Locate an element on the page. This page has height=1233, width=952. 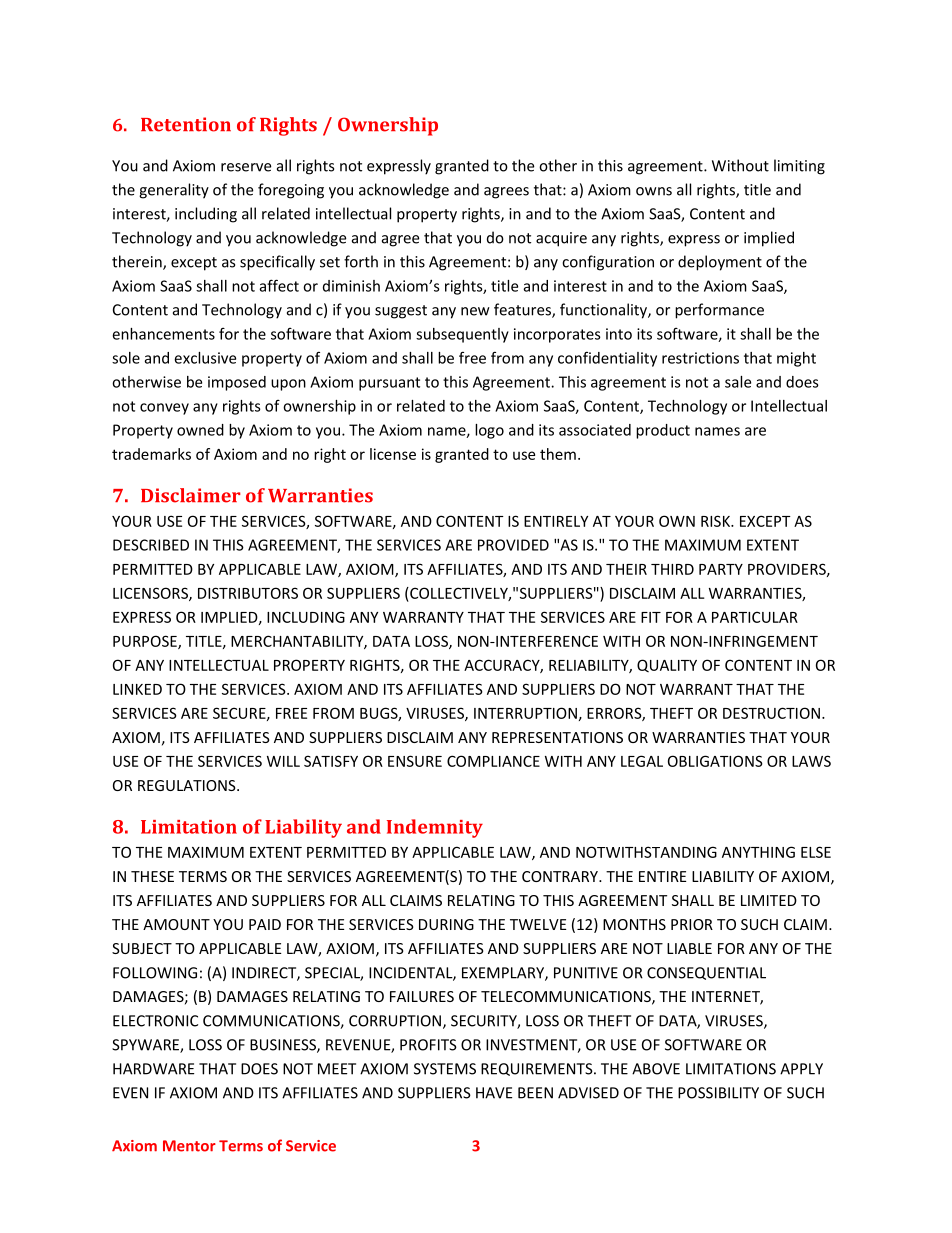
PARTICULAR is located at coordinates (755, 617).
